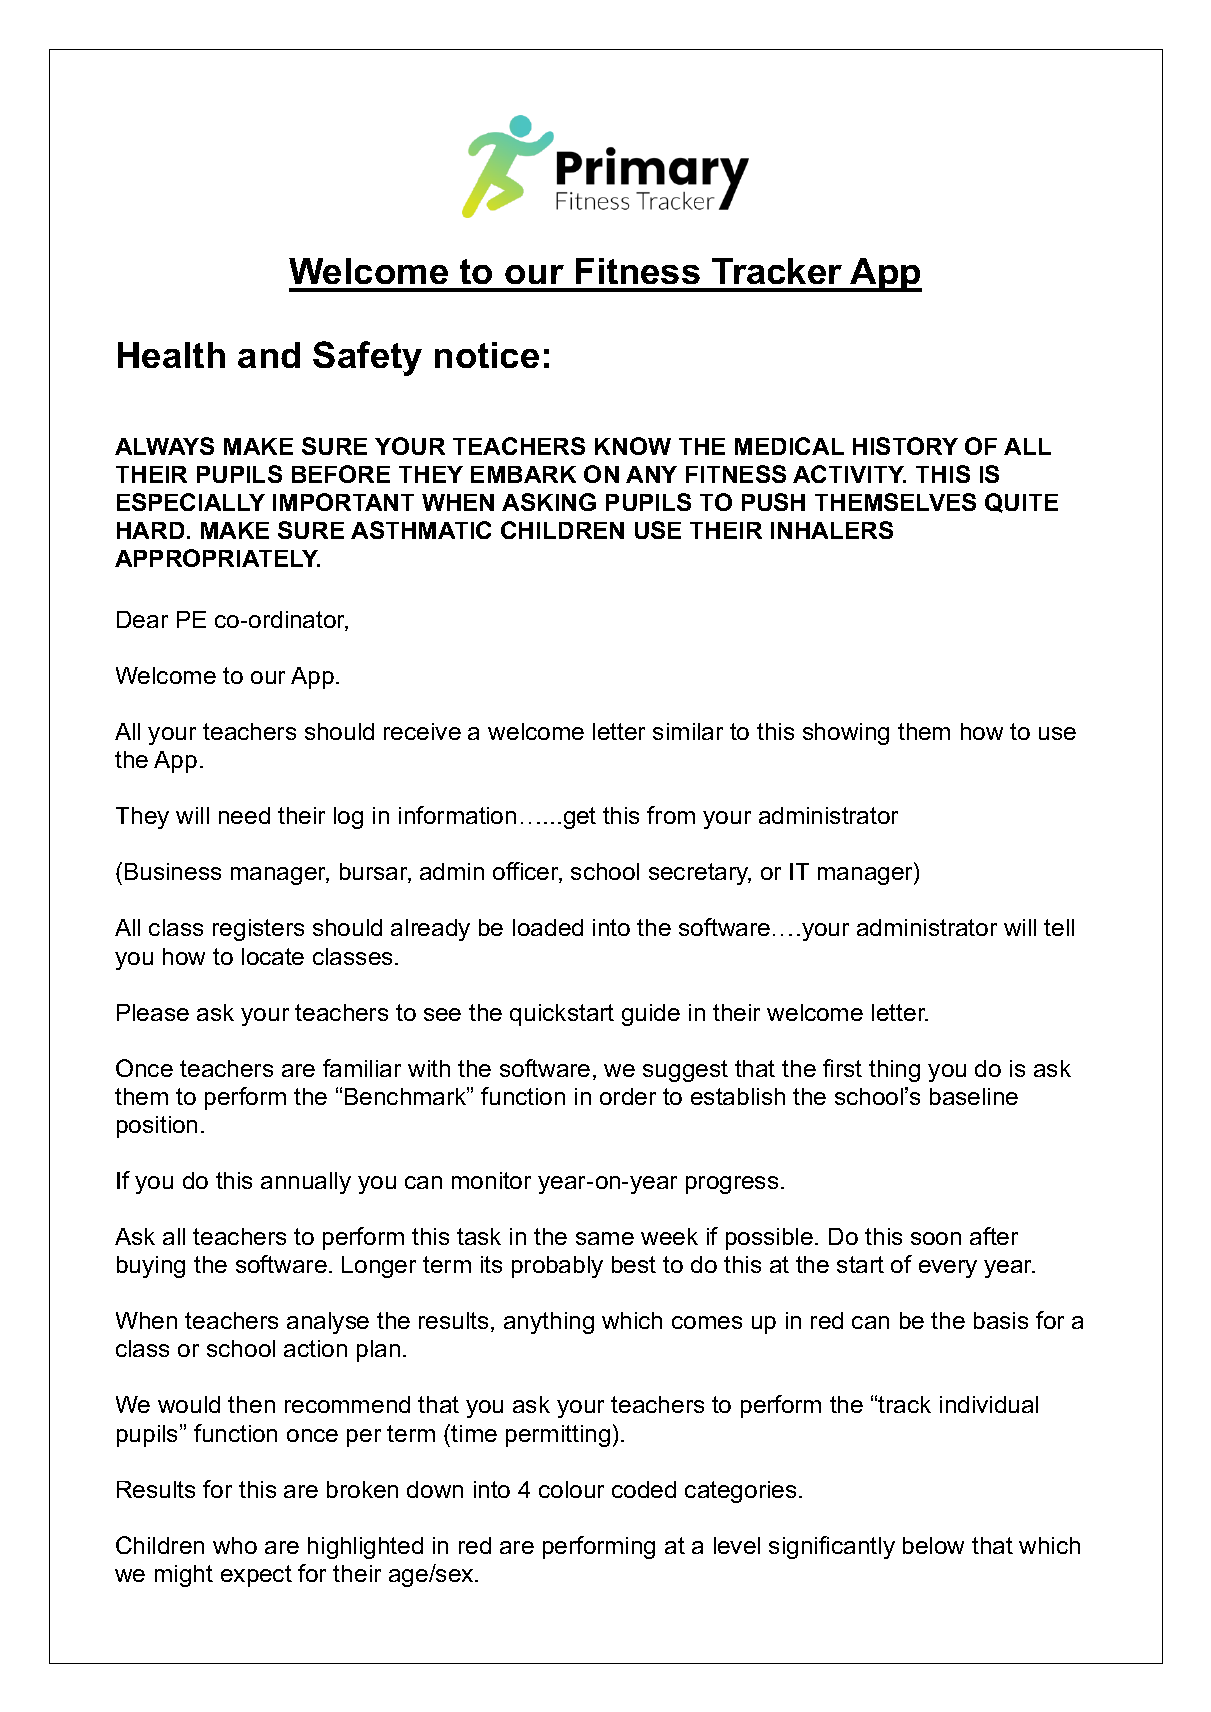 The width and height of the screenshot is (1211, 1712). I want to click on below, so click(933, 1545).
